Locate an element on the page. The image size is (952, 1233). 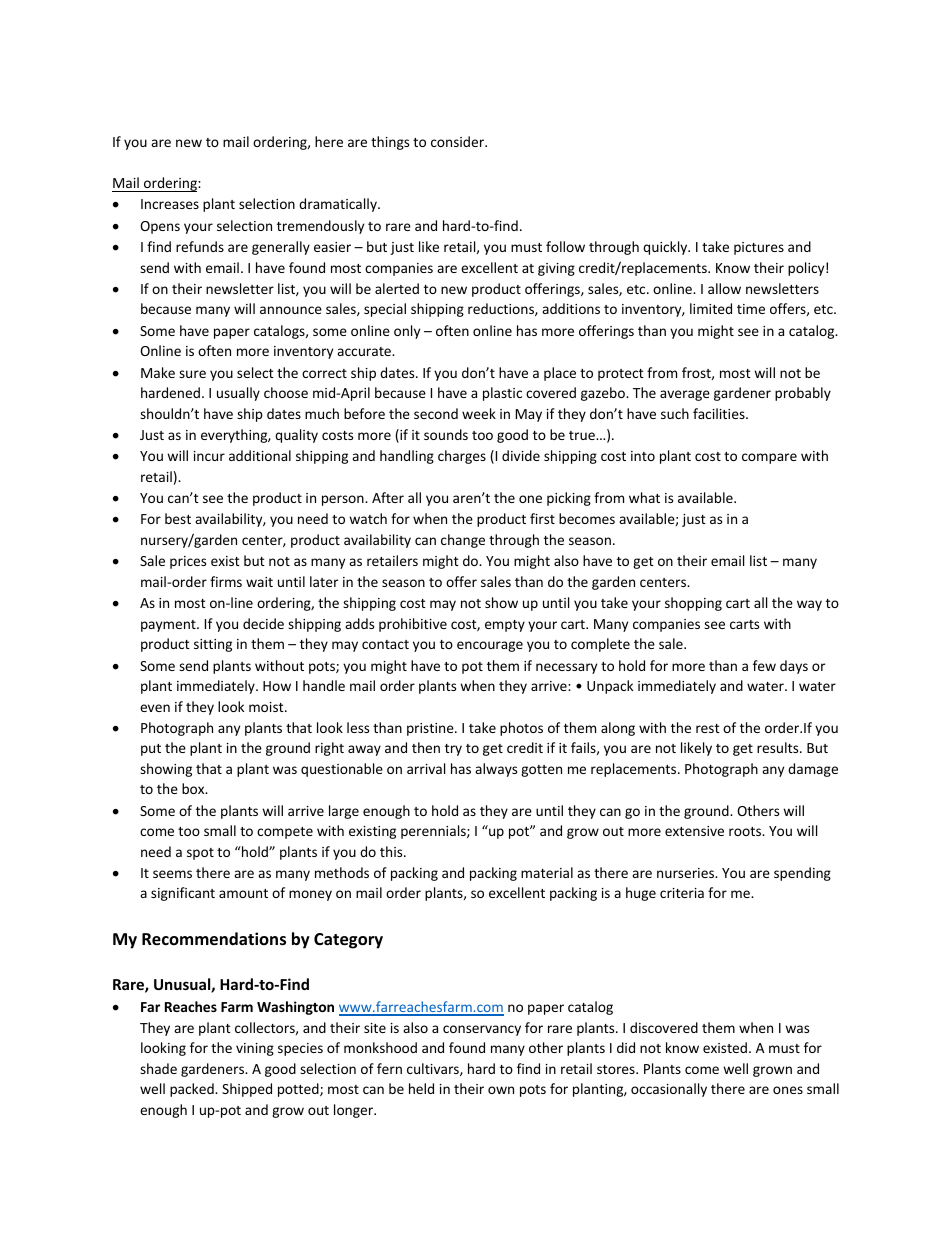
rest is located at coordinates (708, 728).
